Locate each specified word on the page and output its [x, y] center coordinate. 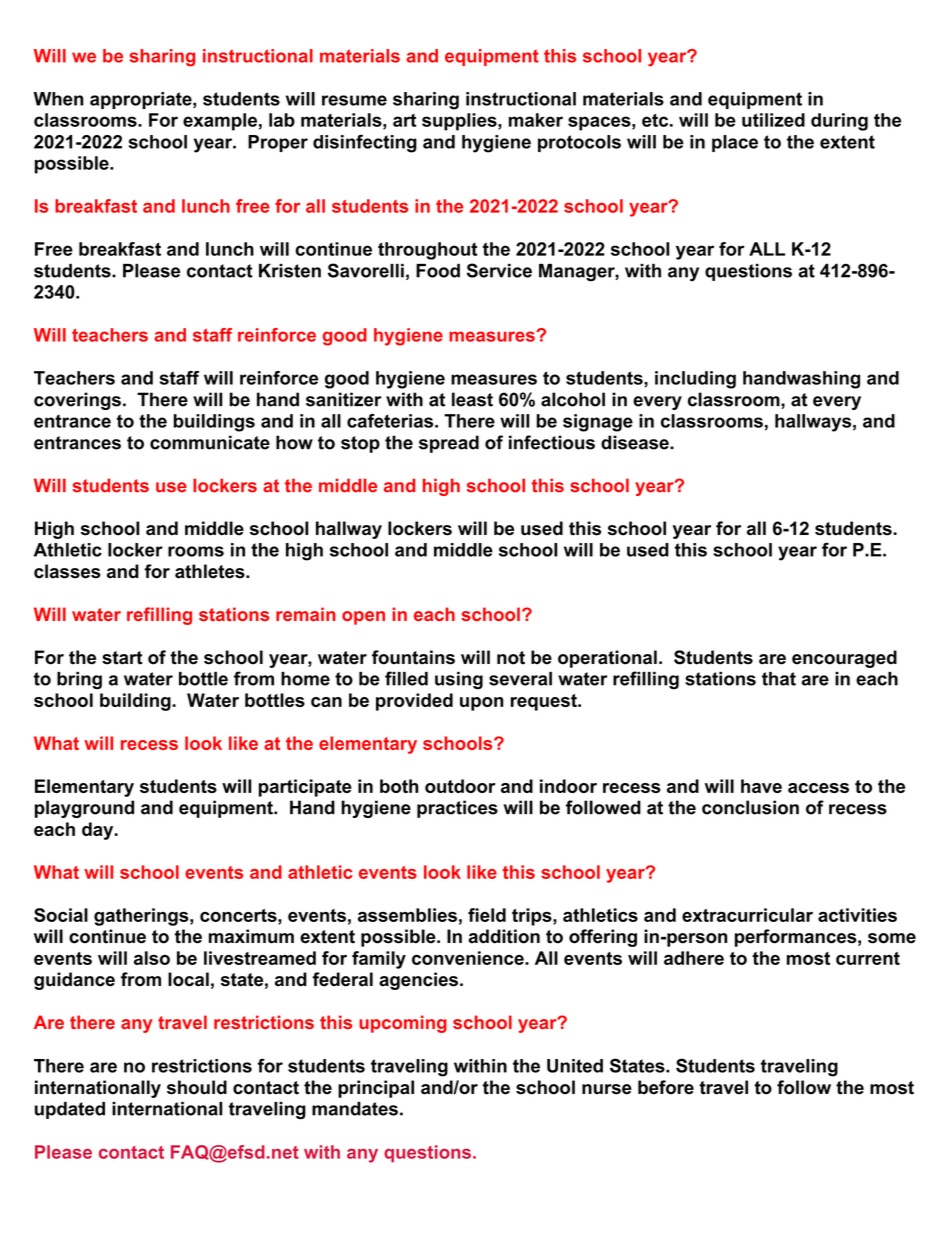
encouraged [844, 659]
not [511, 658]
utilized [773, 120]
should [197, 1087]
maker [536, 120]
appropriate [142, 100]
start [122, 658]
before [666, 1087]
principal [376, 1089]
